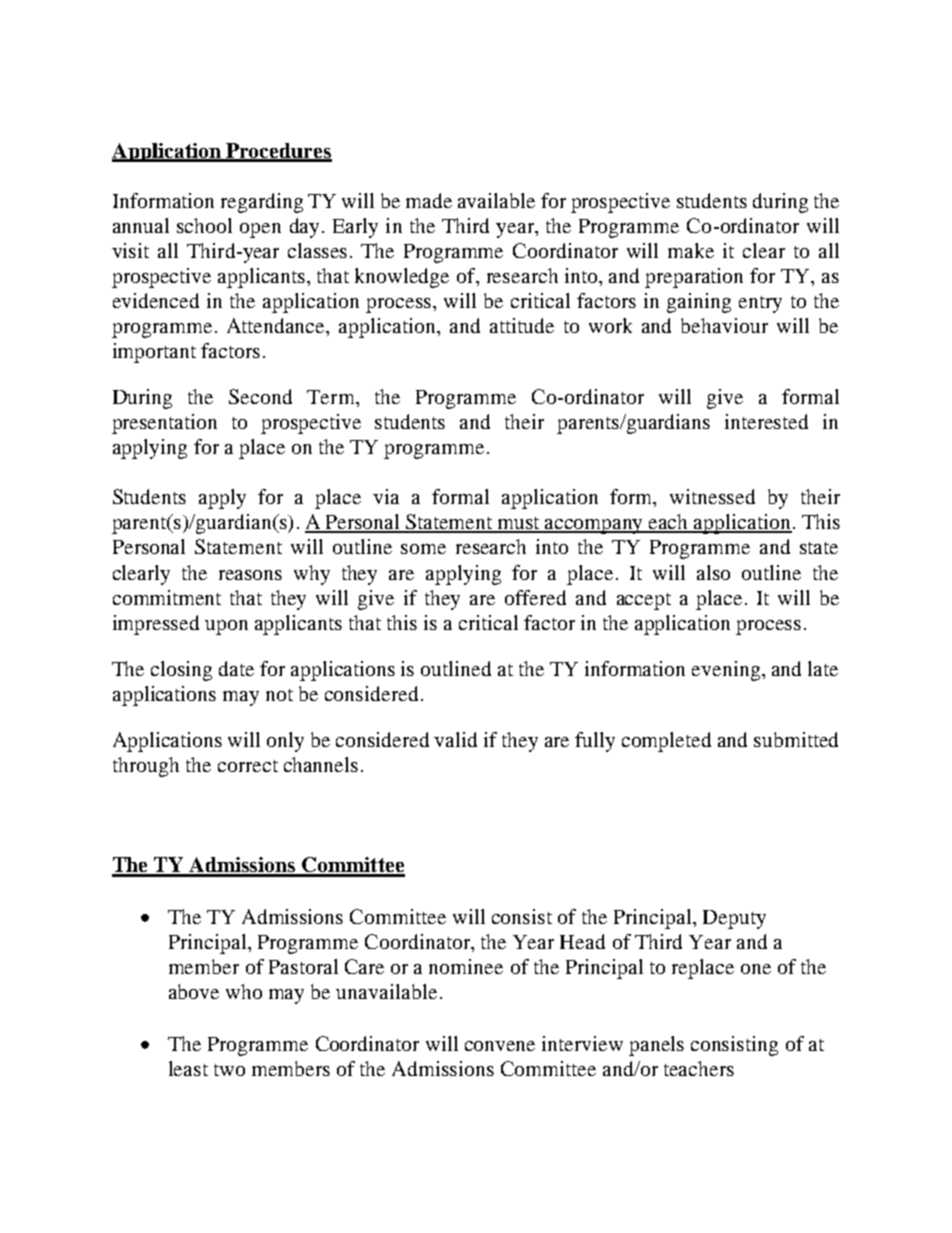 Image resolution: width=952 pixels, height=1233 pixels. Describe the element at coordinates (229, 1070) in the document. I see `two` at that location.
